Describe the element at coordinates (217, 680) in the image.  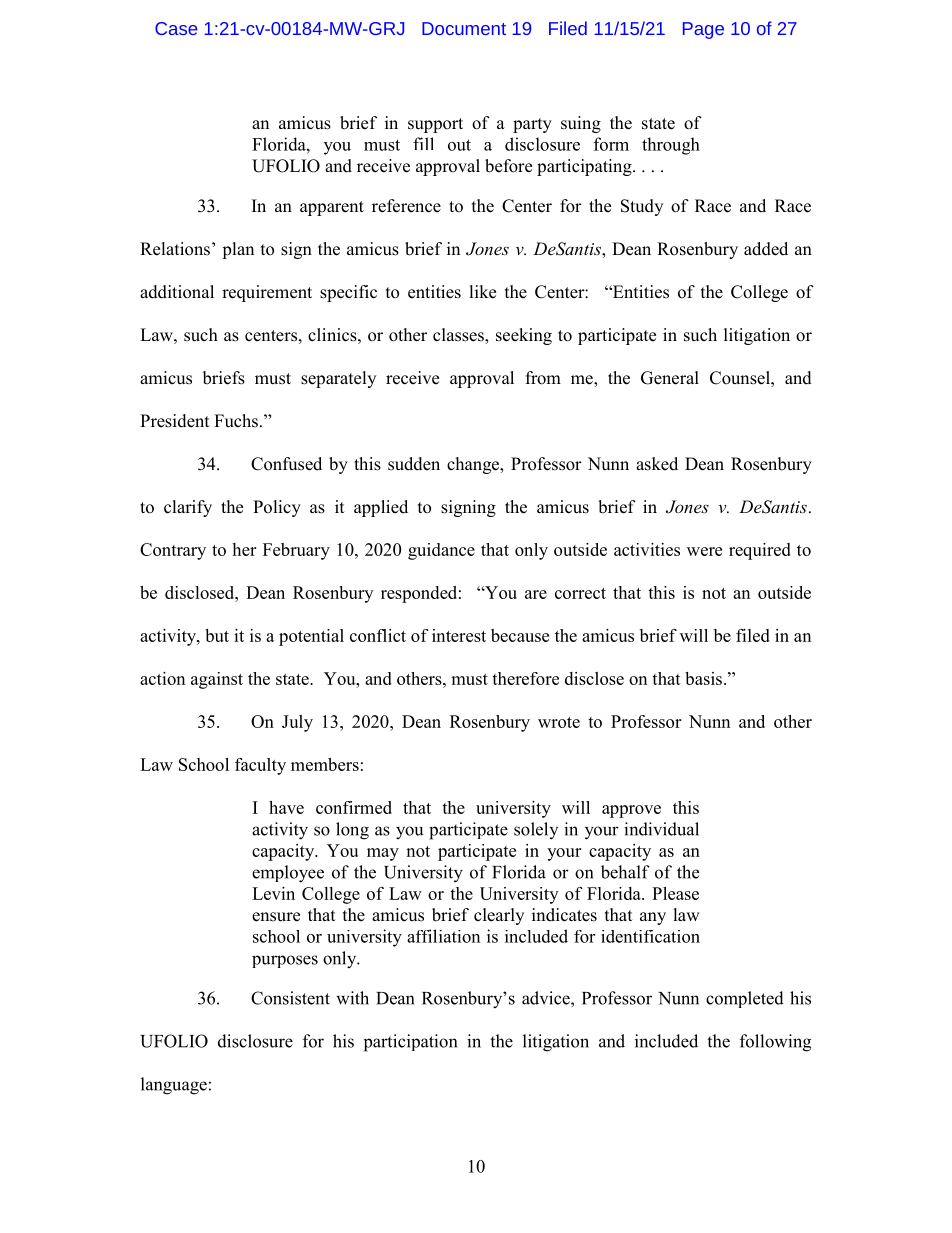
I see `against` at that location.
